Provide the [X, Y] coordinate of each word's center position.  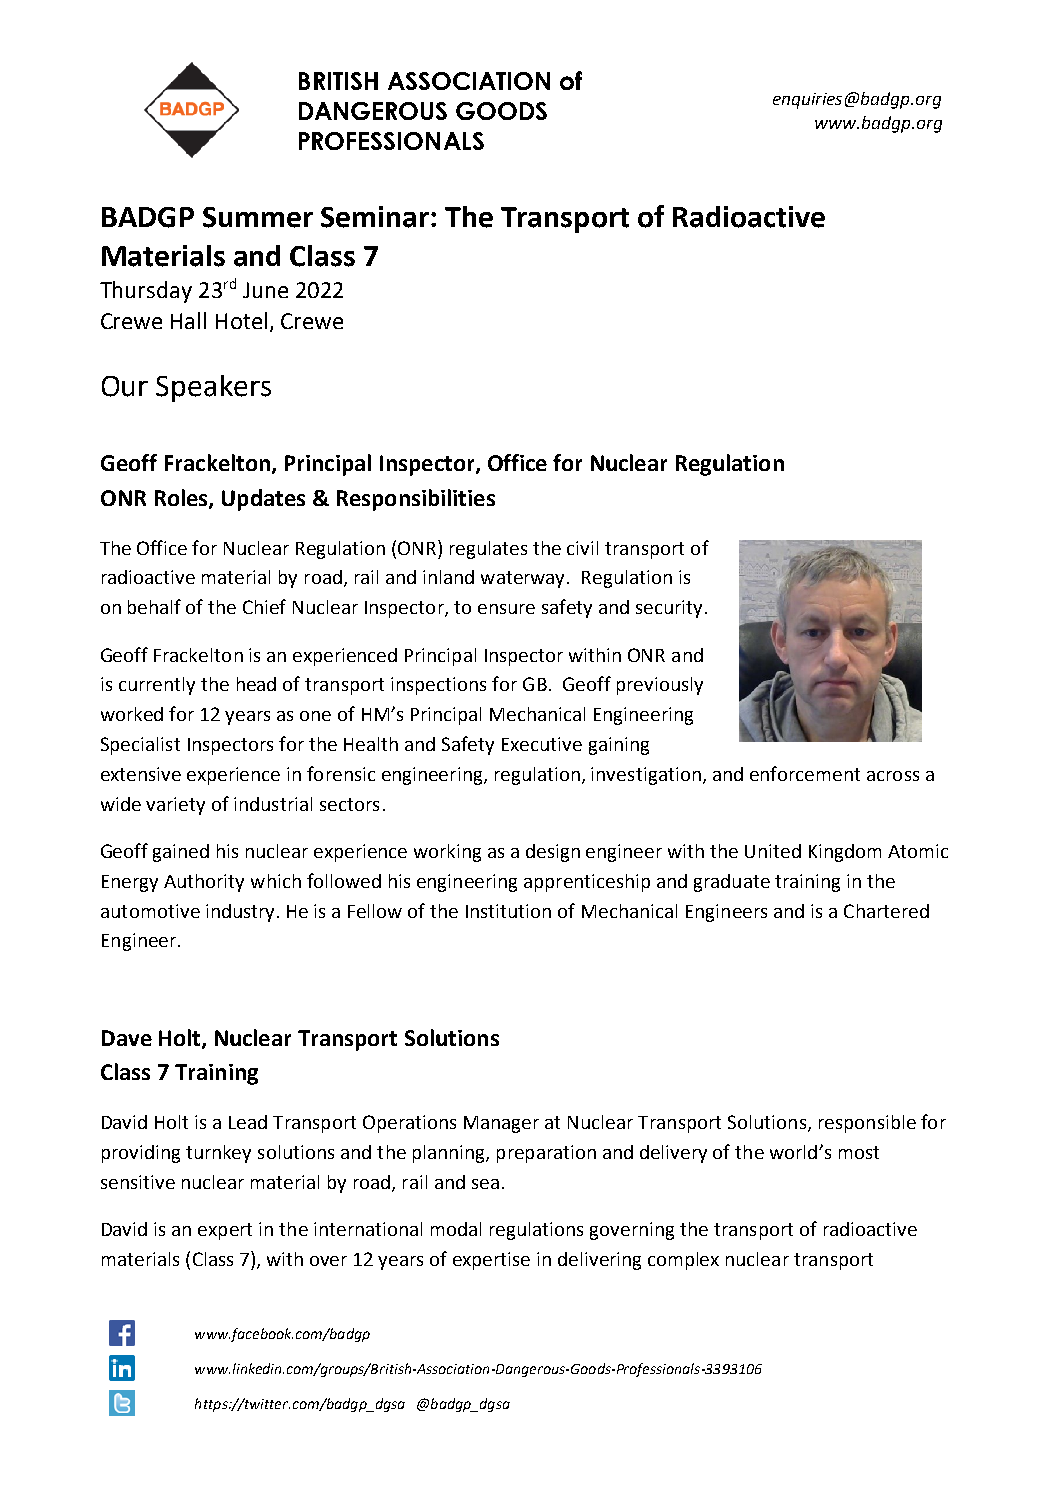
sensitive [138, 1182]
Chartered [886, 911]
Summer [258, 217]
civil [582, 548]
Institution [508, 911]
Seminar [375, 217]
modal [456, 1229]
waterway [524, 579]
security [669, 609]
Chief [264, 606]
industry [240, 913]
